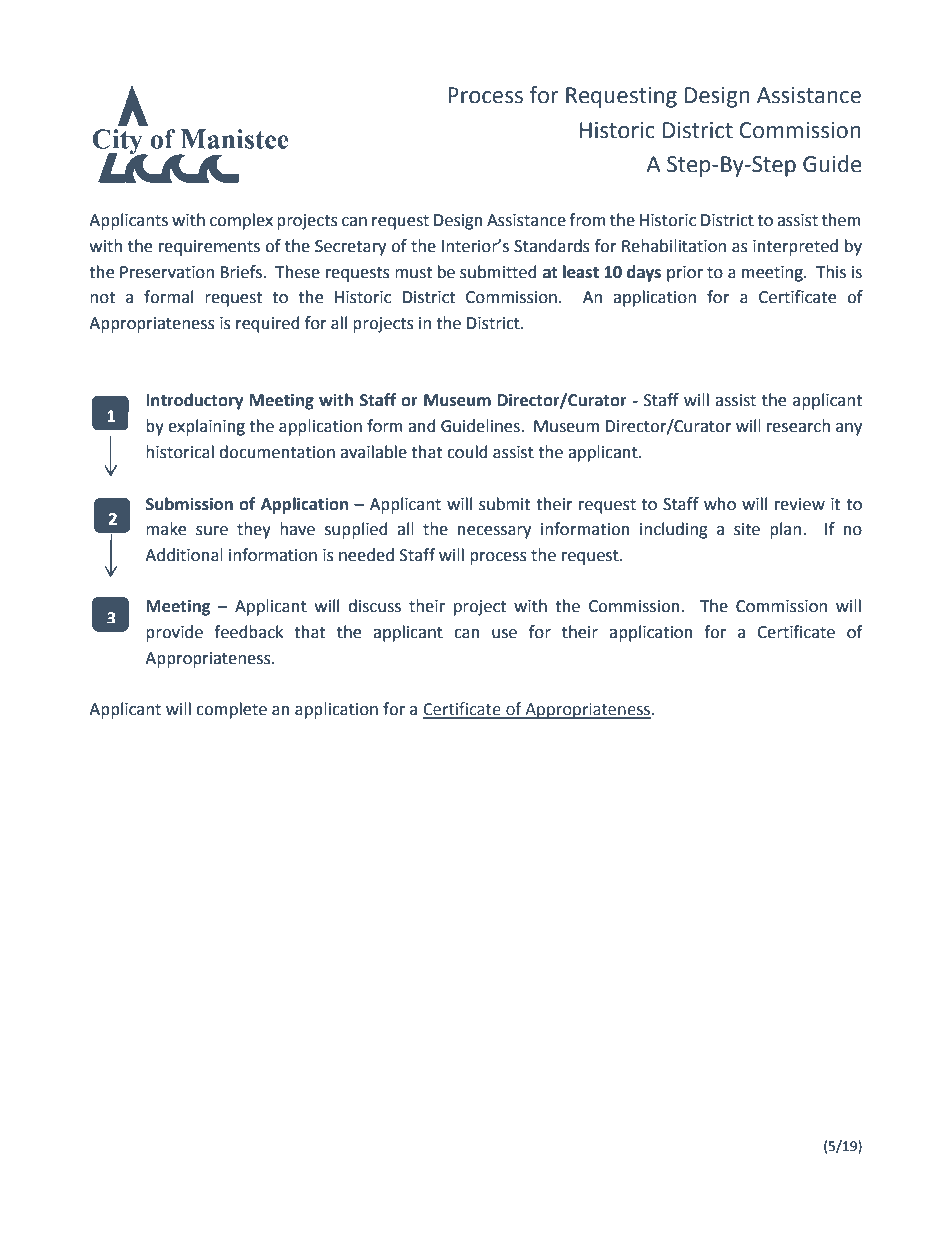  Describe the element at coordinates (795, 247) in the screenshot. I see `interpreted` at that location.
